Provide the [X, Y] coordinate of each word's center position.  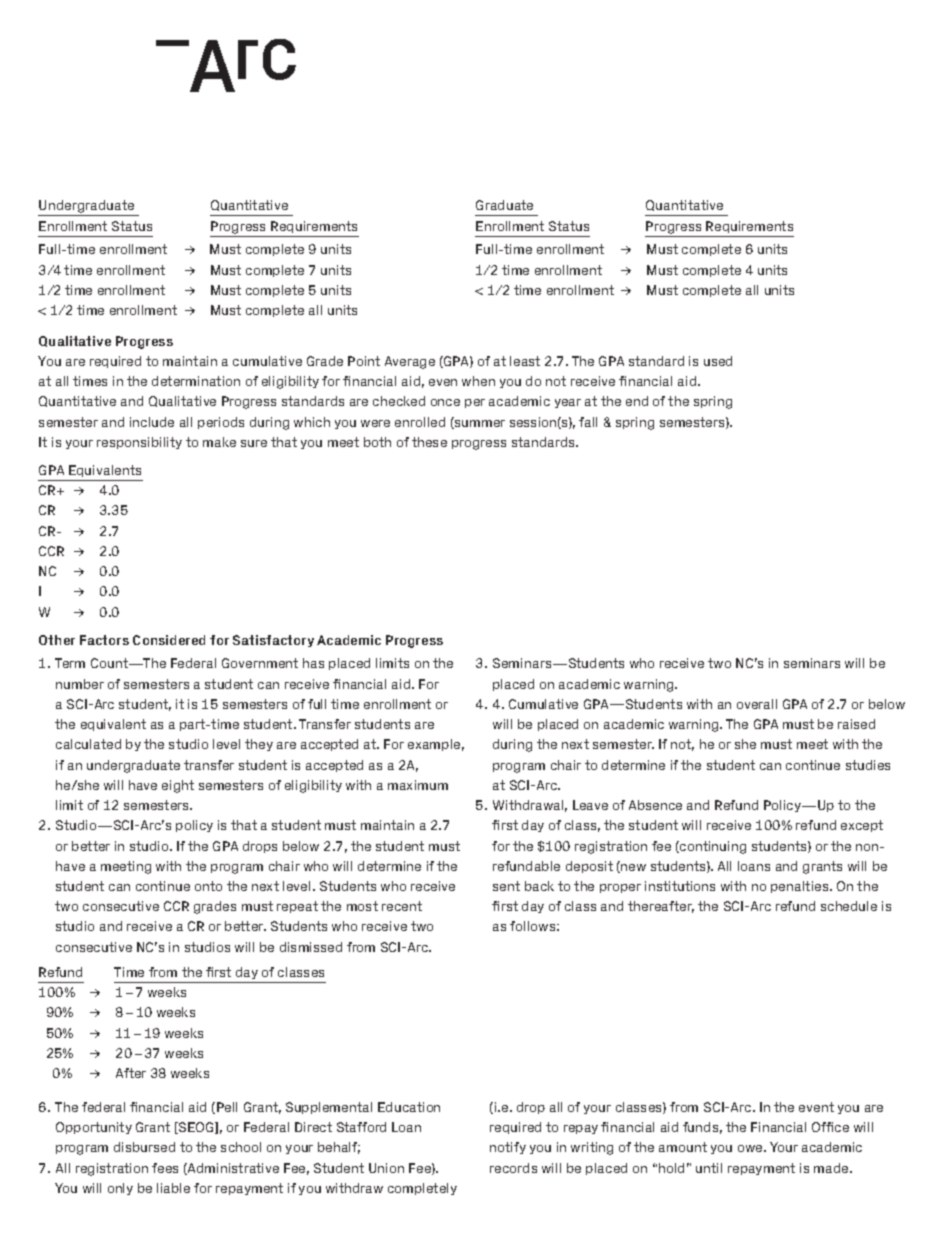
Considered [169, 640]
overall [757, 704]
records [513, 1168]
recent [402, 906]
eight [178, 786]
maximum [418, 785]
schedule [849, 906]
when [478, 381]
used [718, 361]
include [152, 422]
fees [165, 1168]
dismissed [311, 947]
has [313, 663]
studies [868, 765]
